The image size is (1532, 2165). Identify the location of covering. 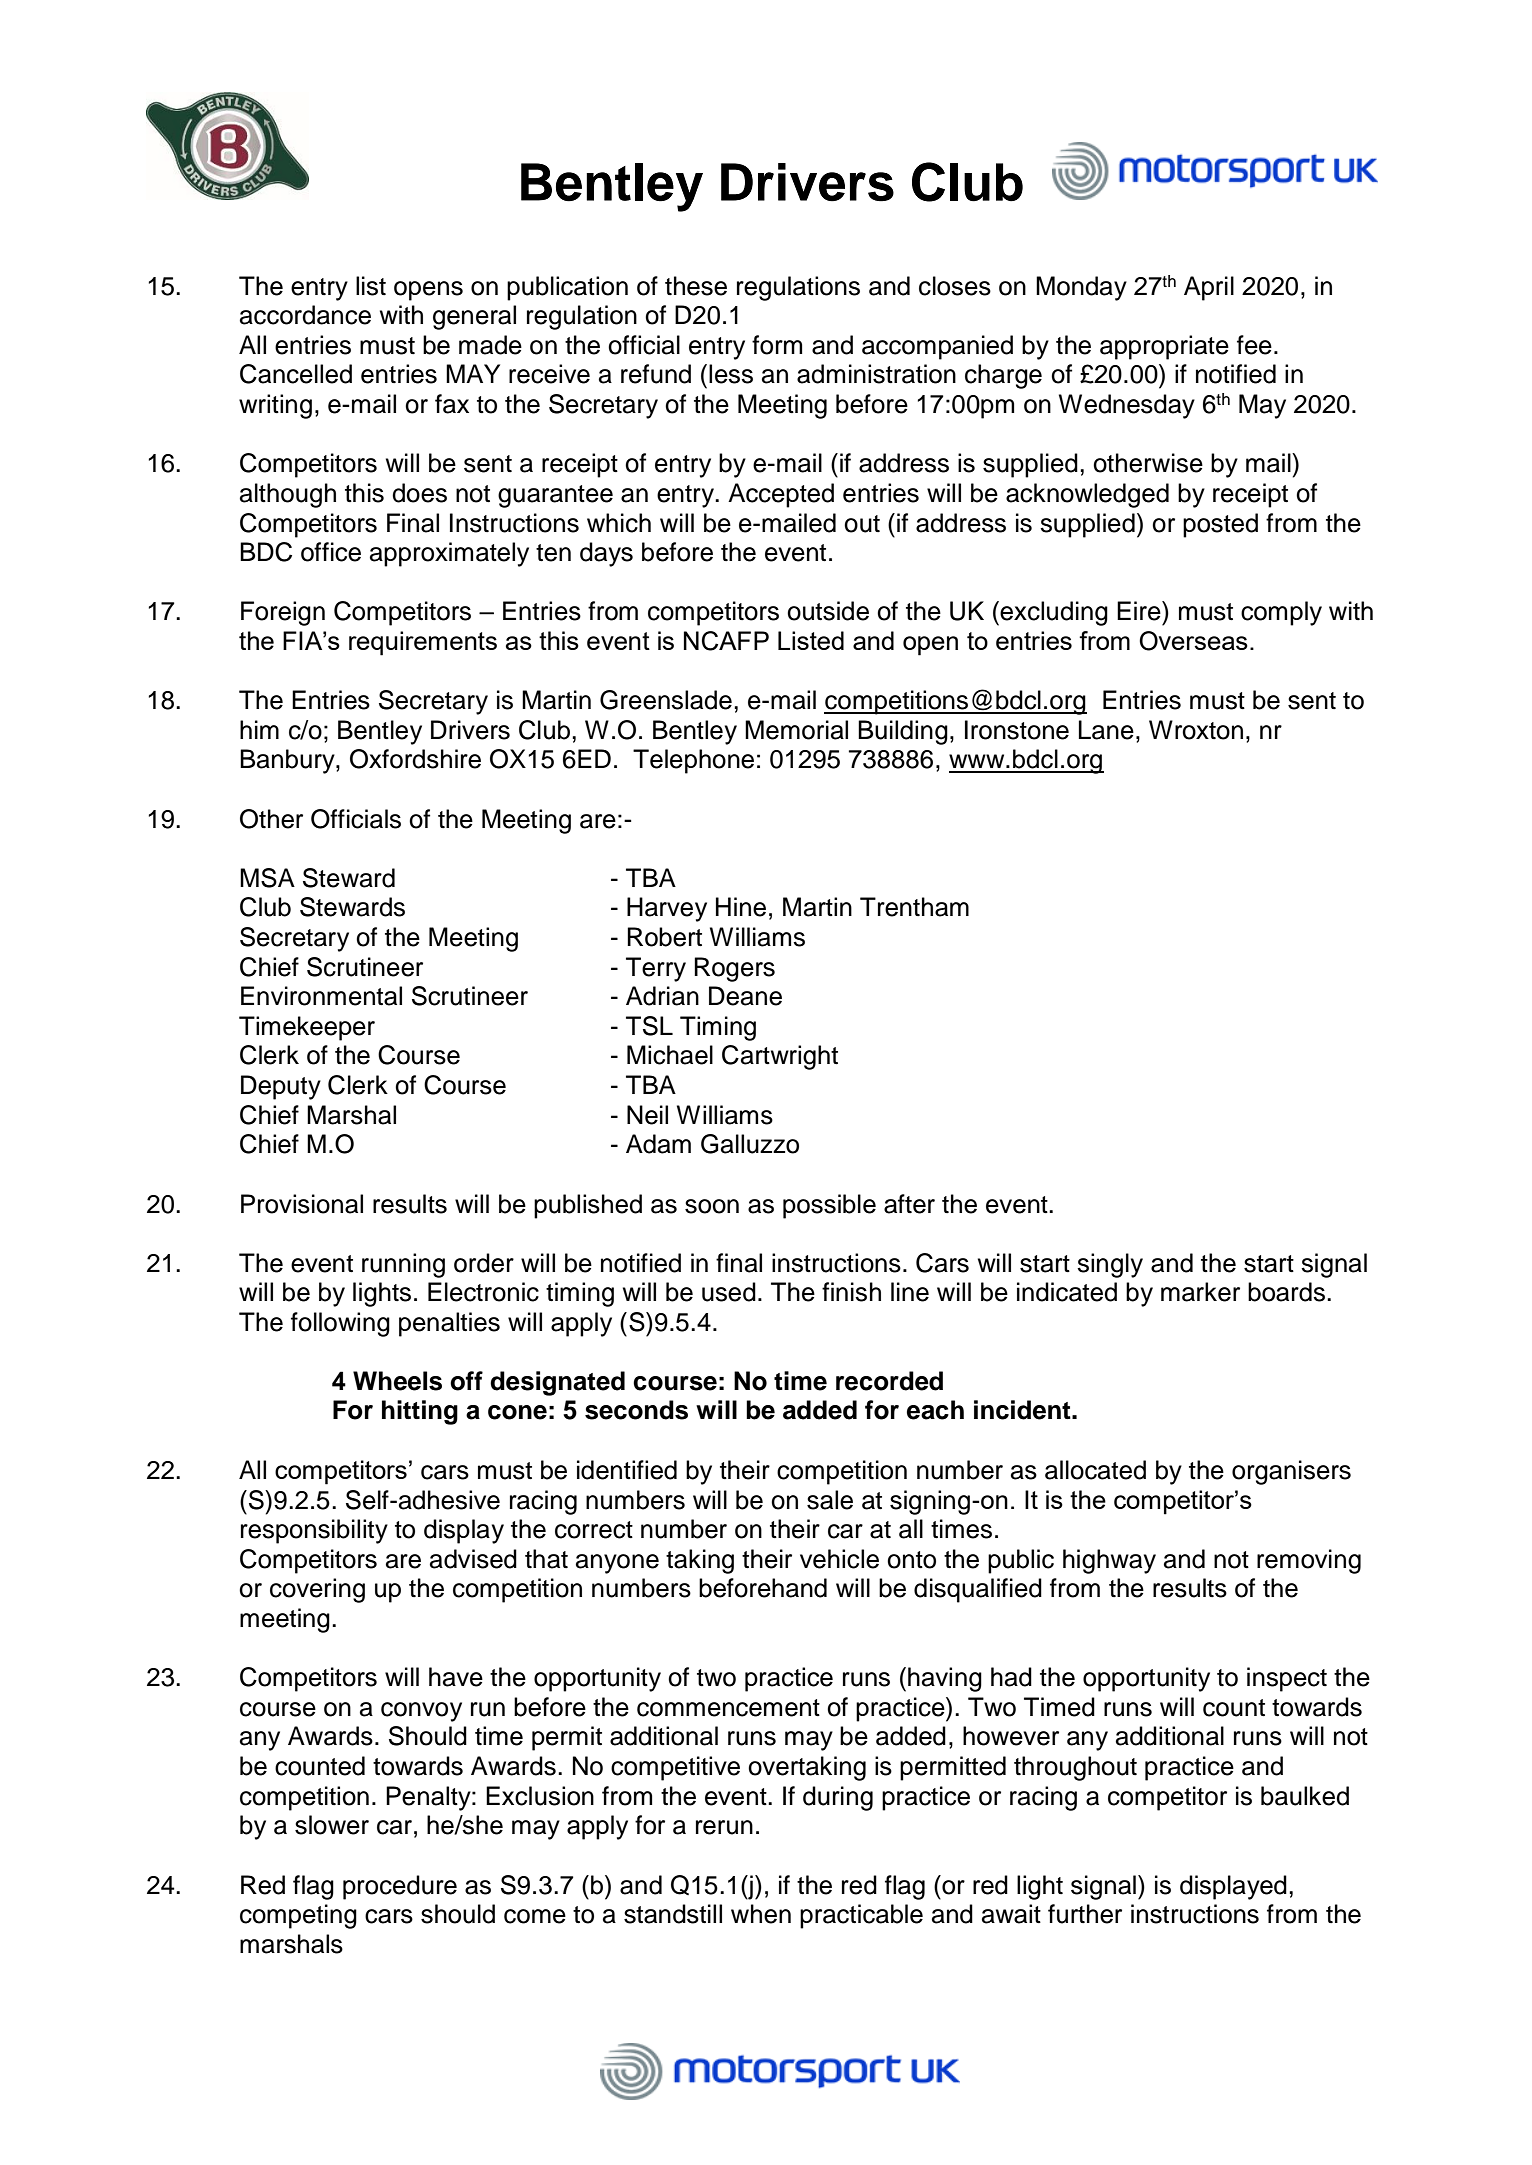
(317, 1590).
